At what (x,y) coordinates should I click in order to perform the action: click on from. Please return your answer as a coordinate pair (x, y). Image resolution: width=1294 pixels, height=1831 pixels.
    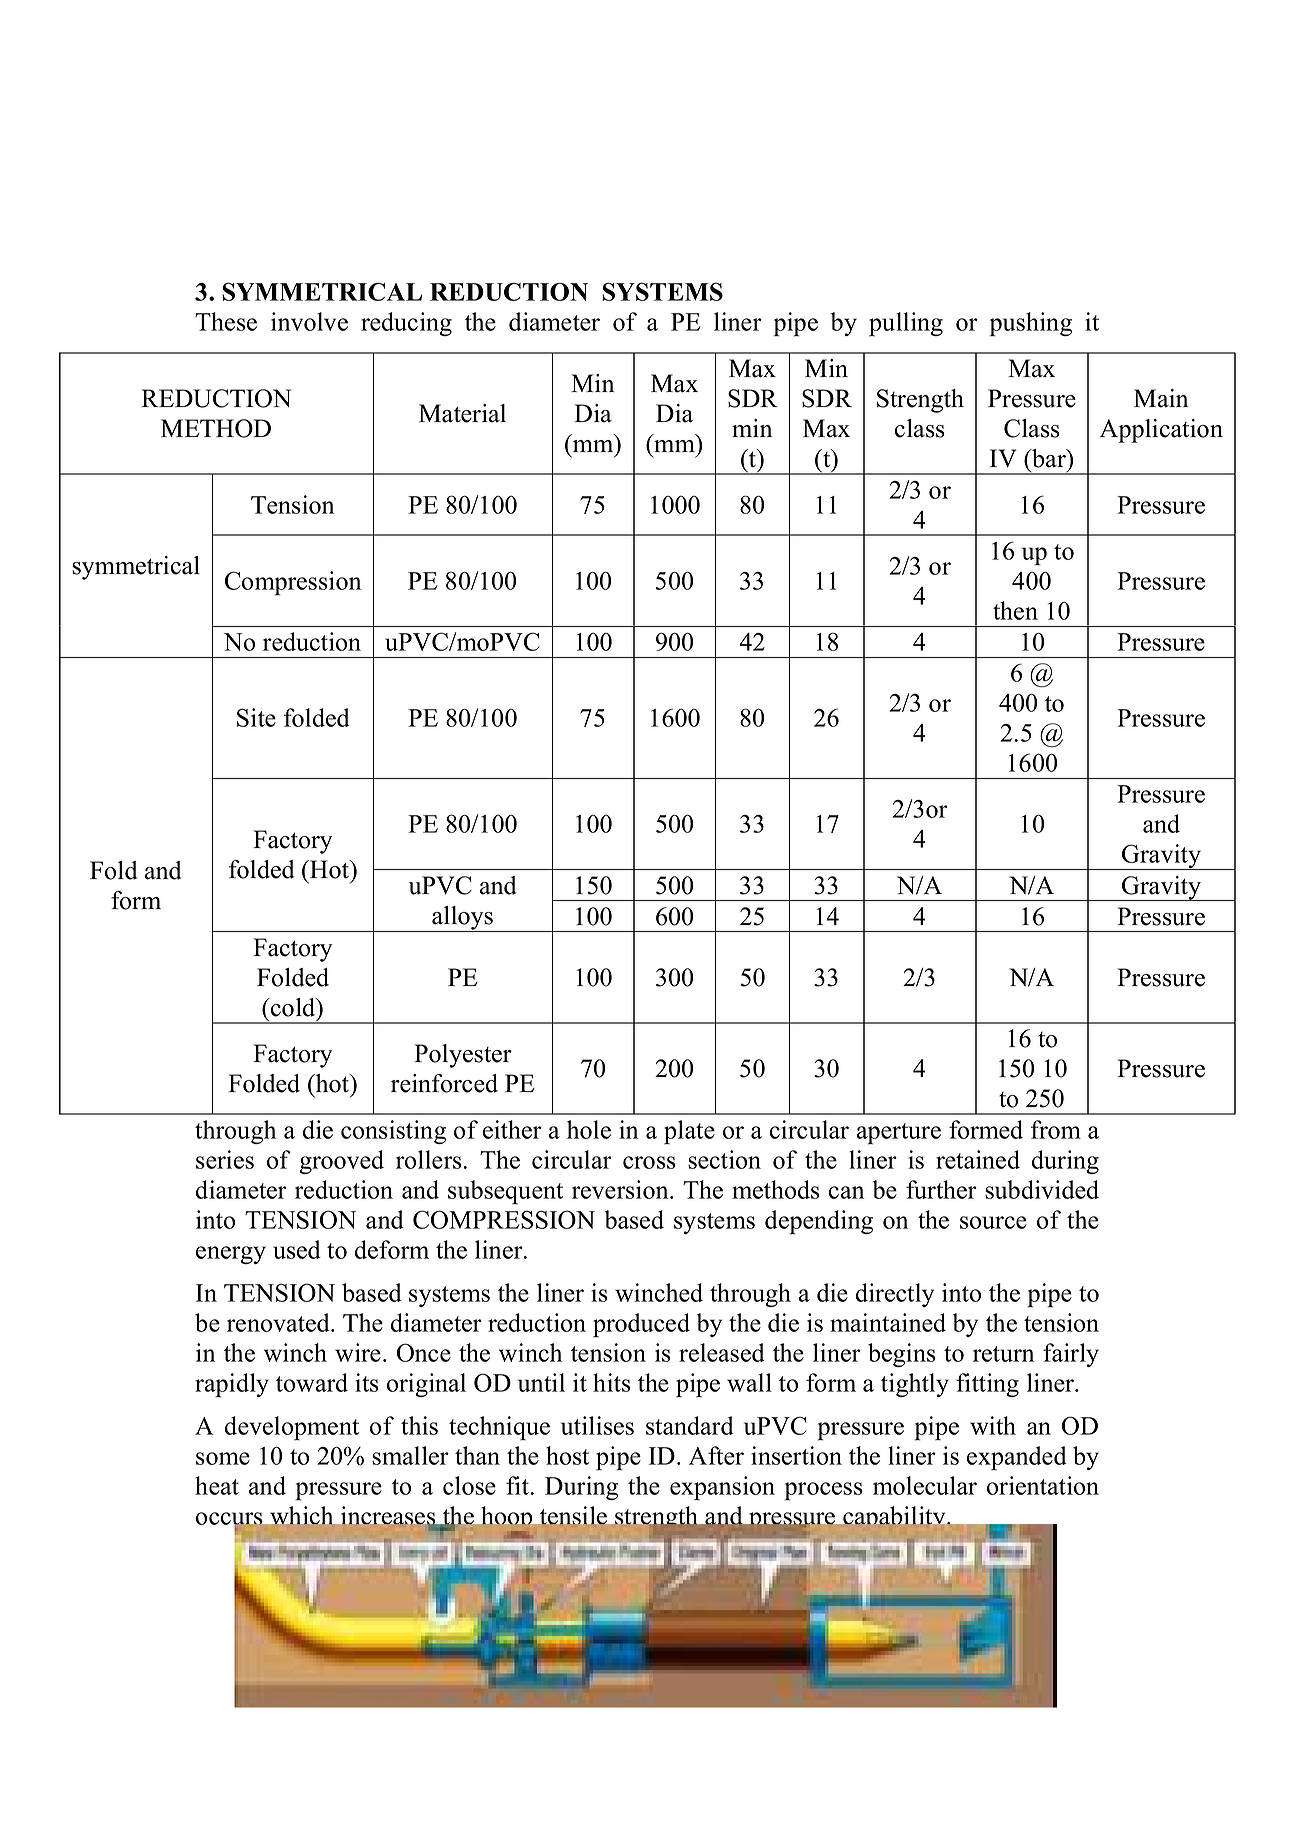
    Looking at the image, I should click on (1056, 1129).
